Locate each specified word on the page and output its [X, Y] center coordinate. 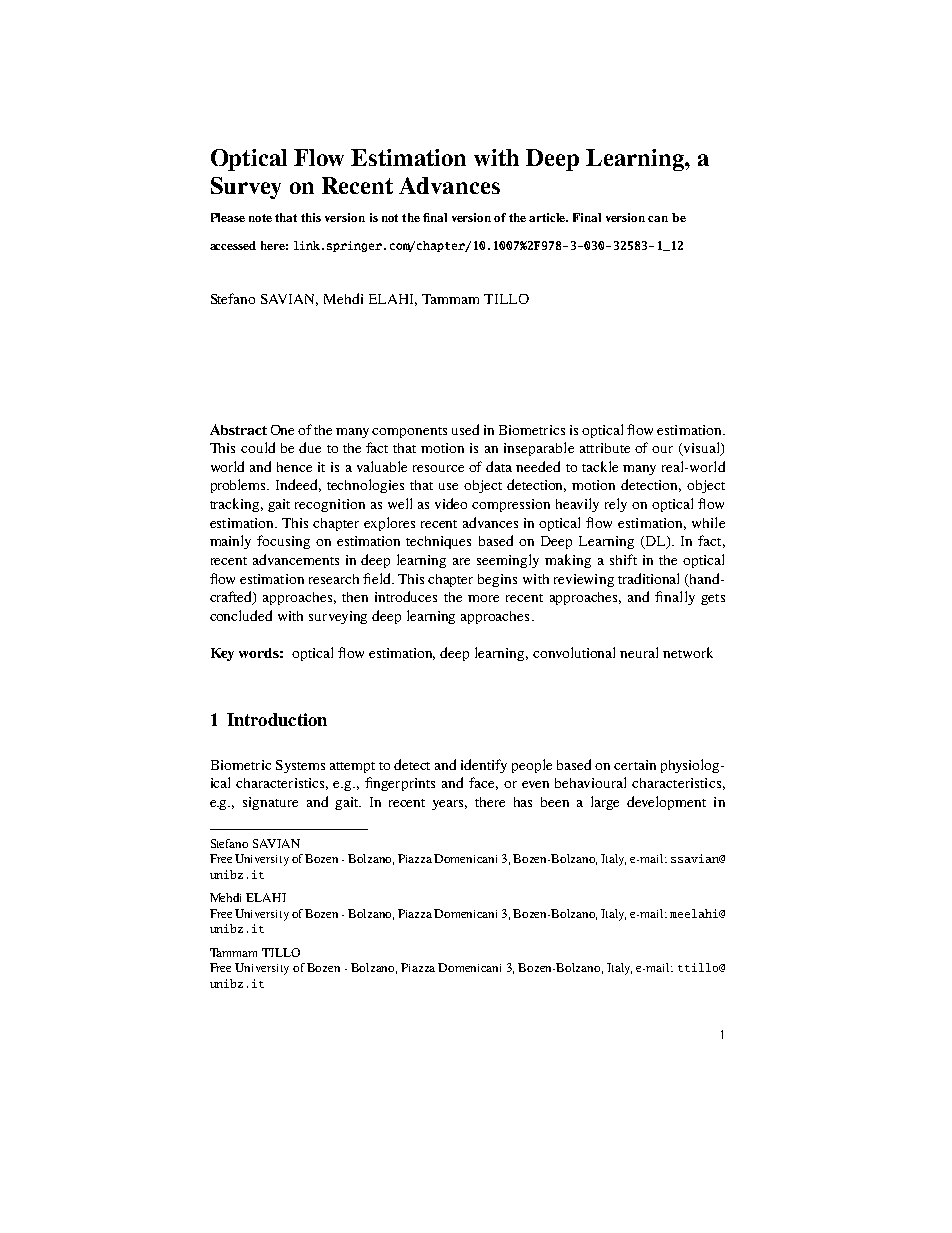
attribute [605, 448]
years [449, 805]
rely [616, 505]
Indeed [298, 485]
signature [270, 803]
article [548, 217]
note [260, 218]
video [451, 503]
